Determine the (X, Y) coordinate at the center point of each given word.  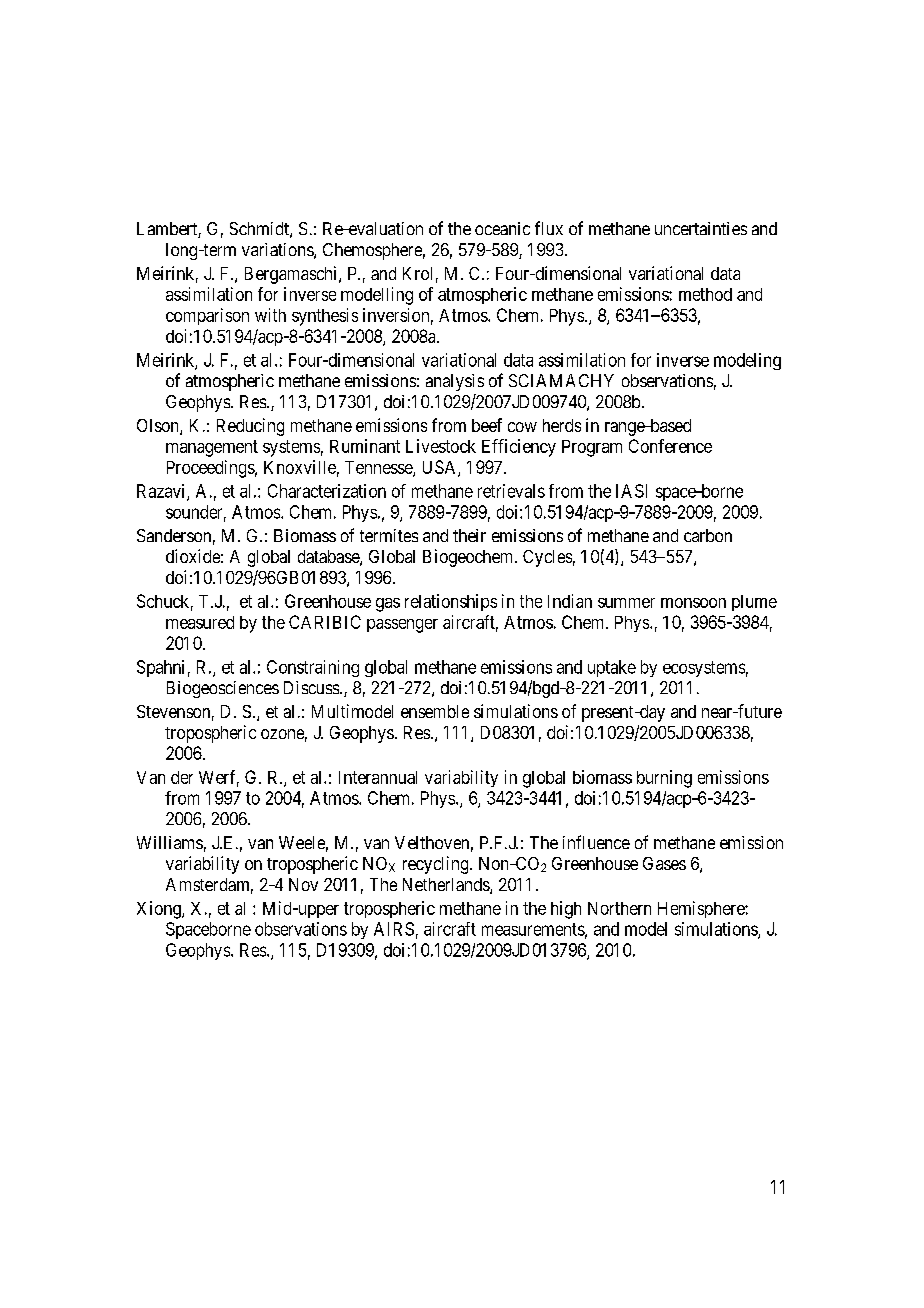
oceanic (502, 228)
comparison (207, 316)
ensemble (435, 711)
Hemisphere (702, 909)
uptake (612, 668)
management (212, 448)
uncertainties (701, 228)
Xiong (160, 910)
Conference (670, 446)
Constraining (313, 668)
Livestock (441, 446)
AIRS (394, 929)
